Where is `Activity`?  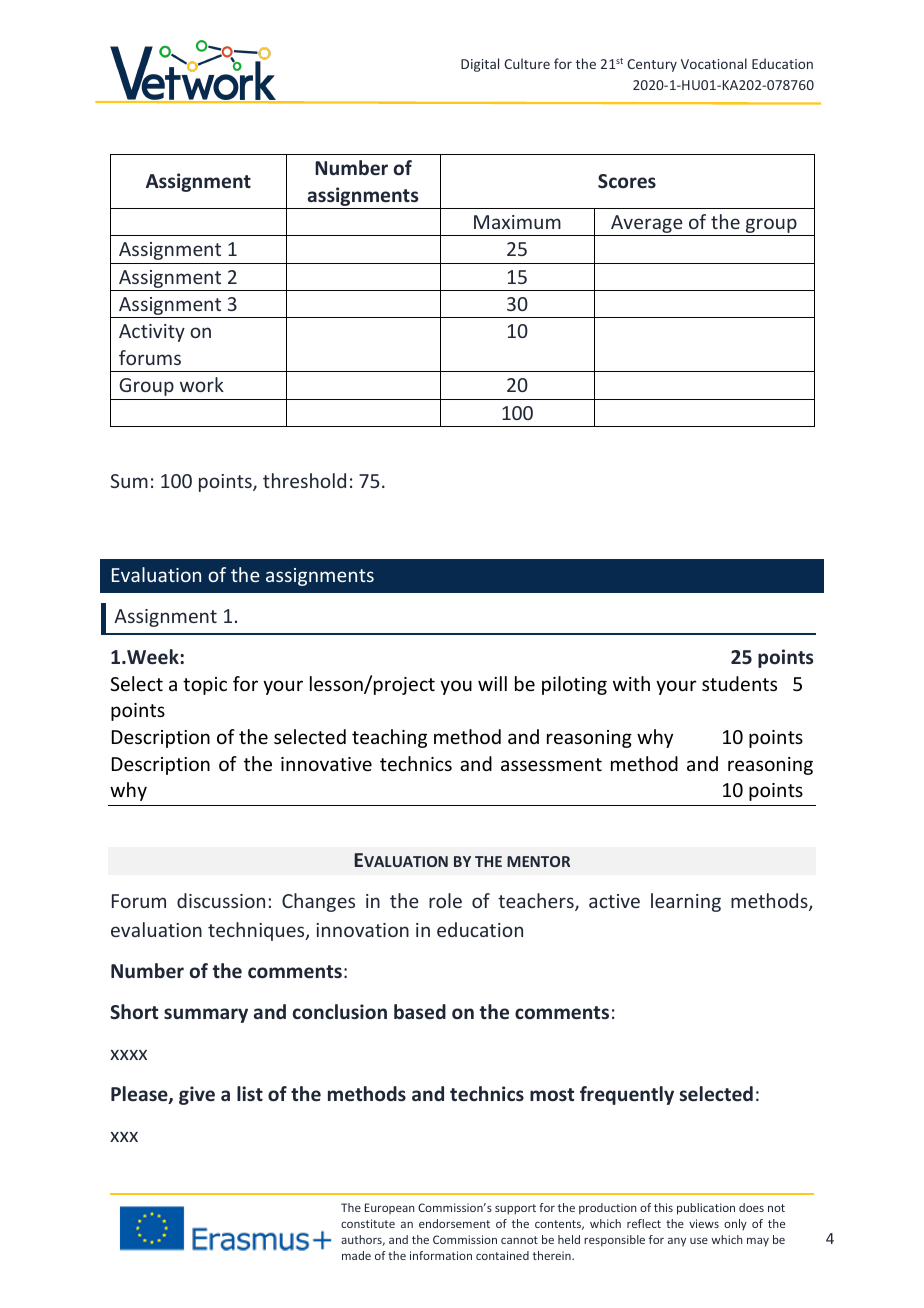
Activity is located at coordinates (152, 333).
